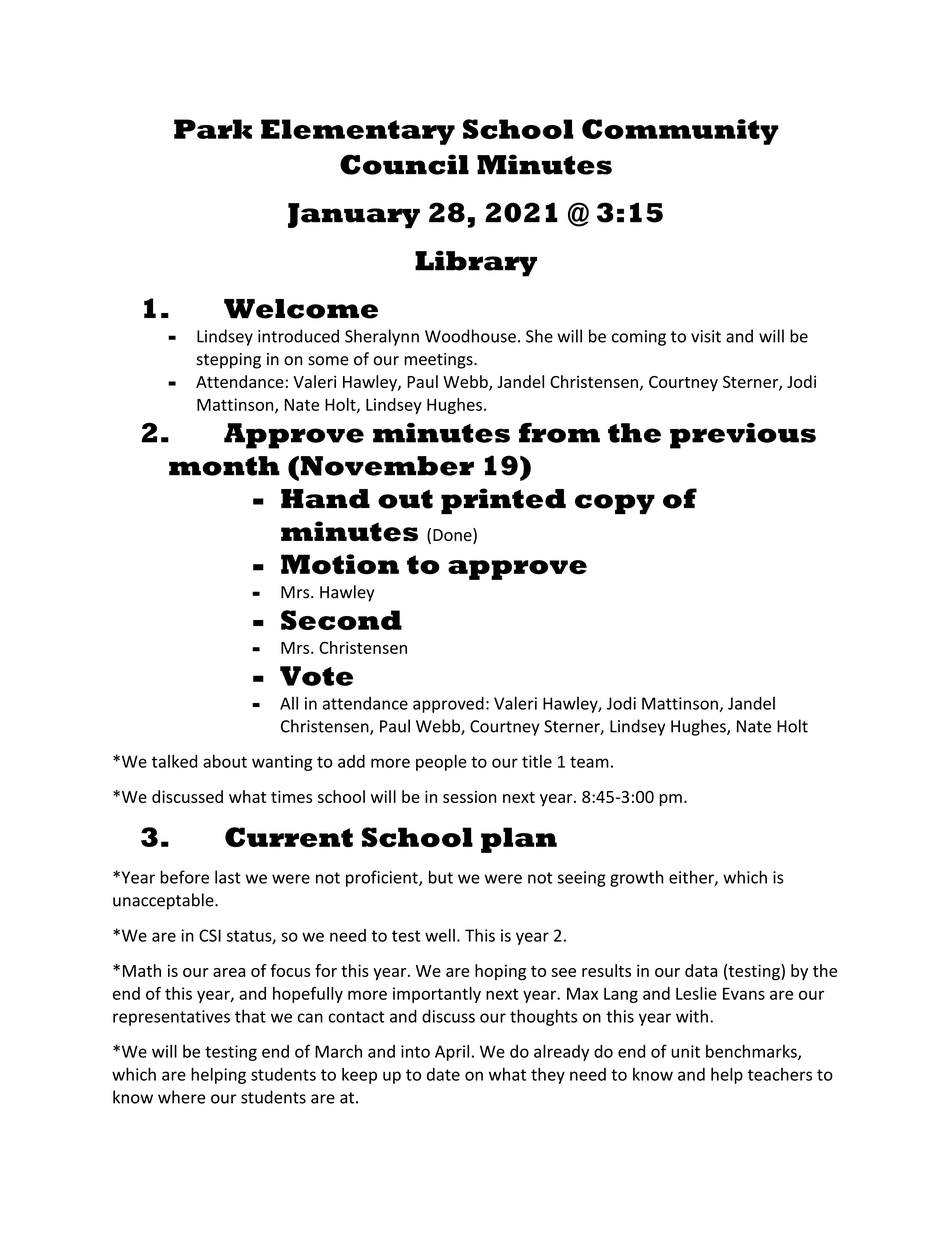 This screenshot has height=1233, width=952. I want to click on date, so click(443, 1074).
